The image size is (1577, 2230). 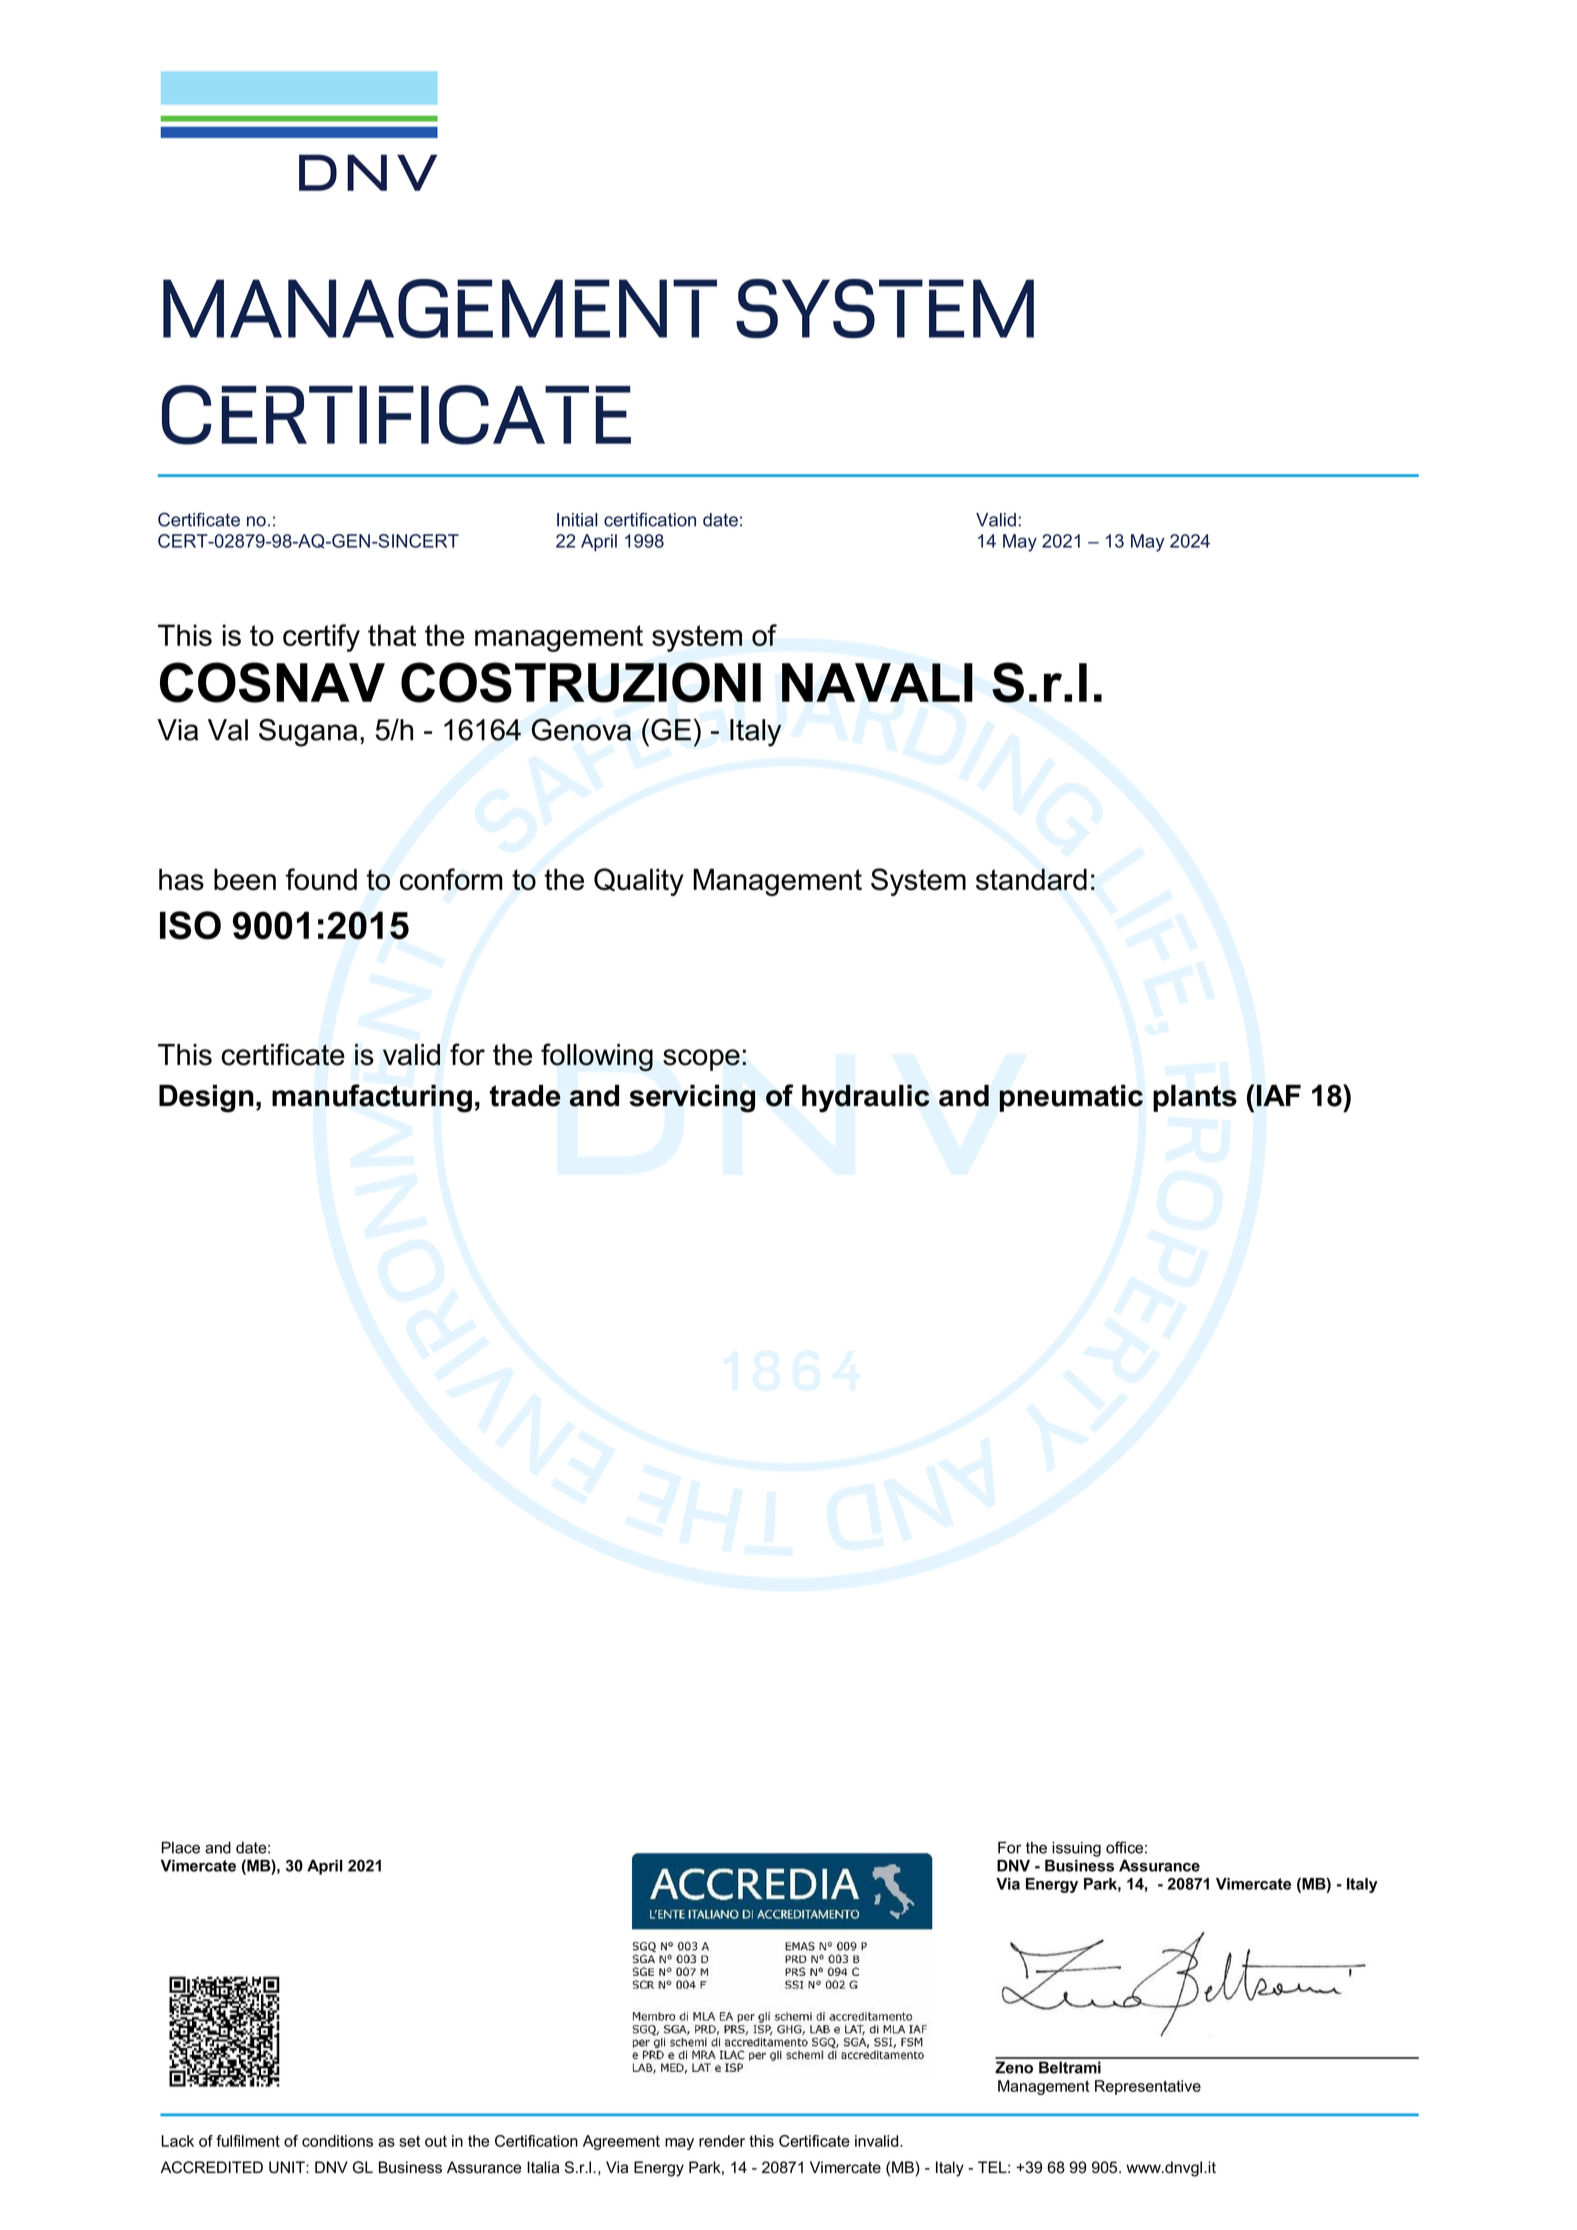 I want to click on servicing, so click(x=692, y=1098).
